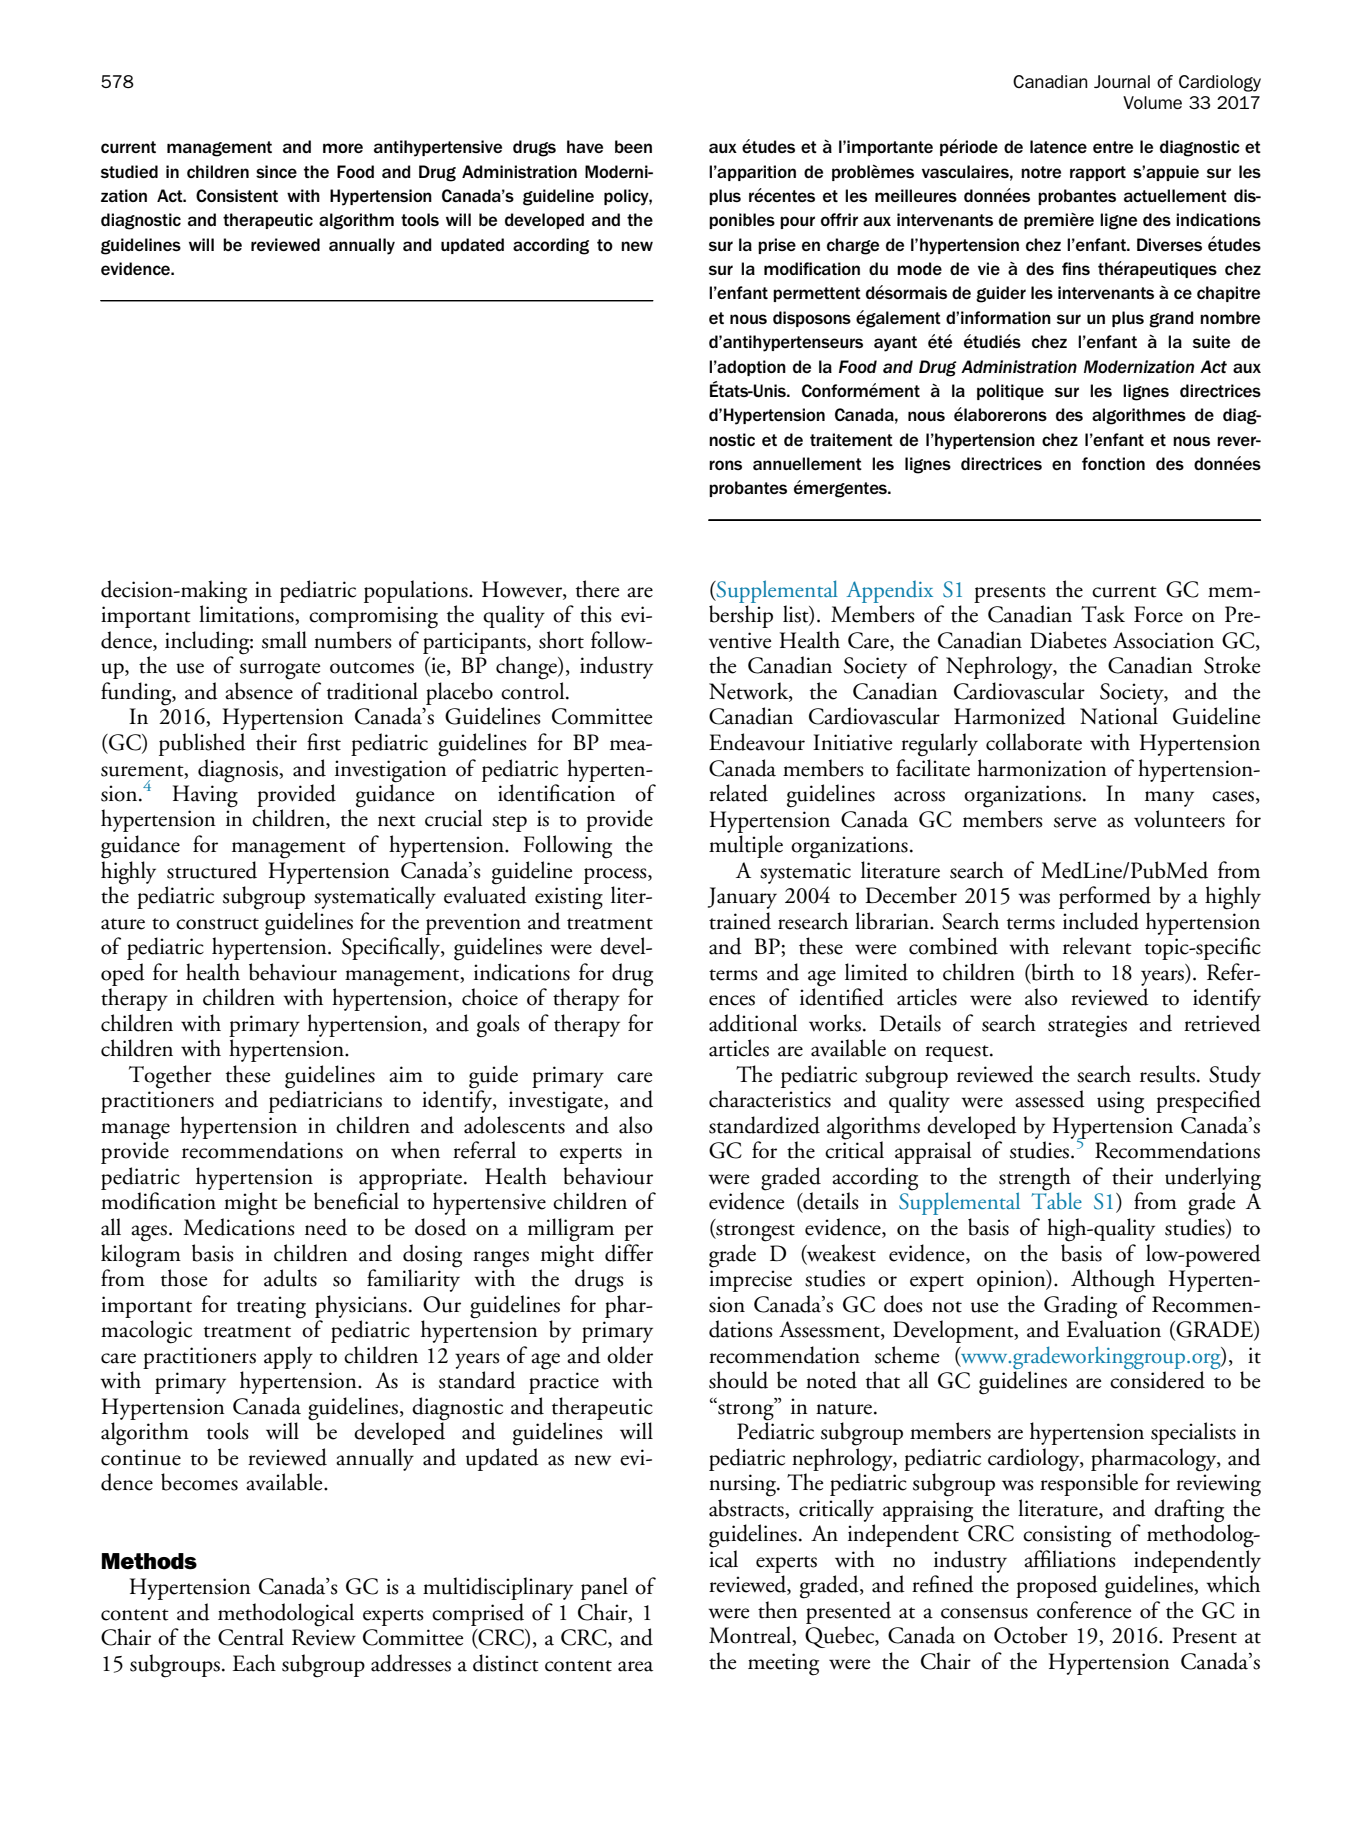  I want to click on entre, so click(1113, 147).
